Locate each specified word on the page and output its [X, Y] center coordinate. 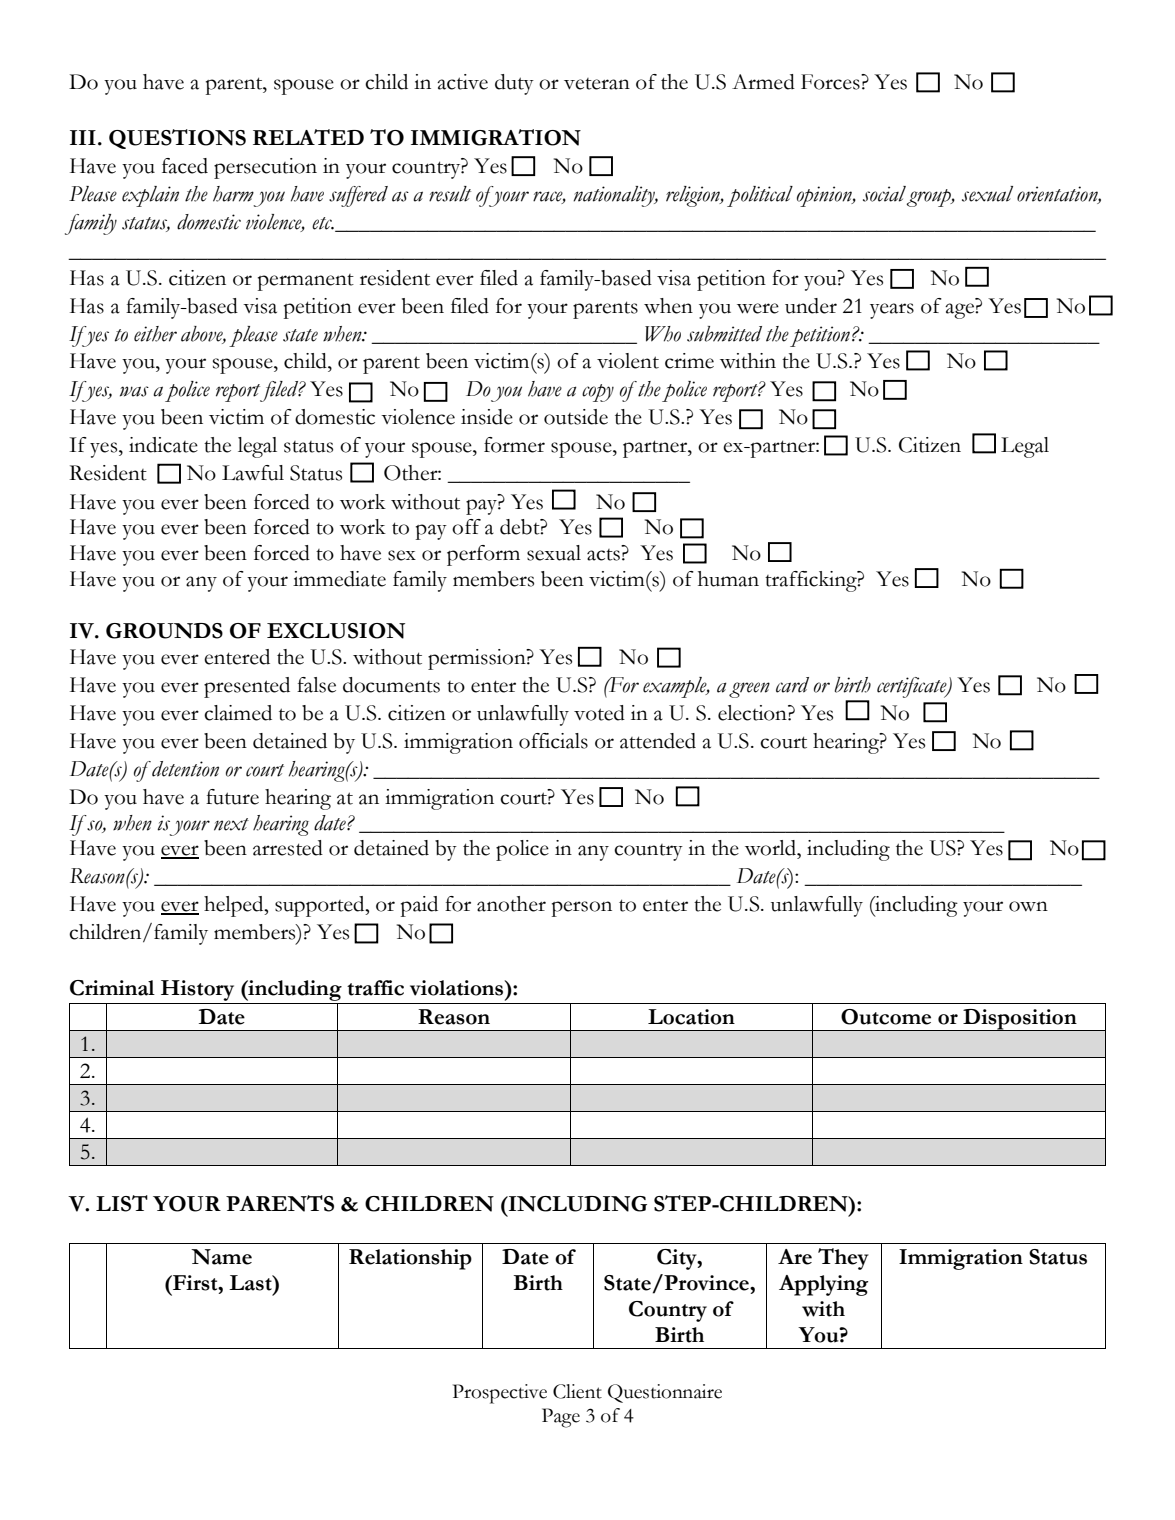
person [582, 909]
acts [603, 555]
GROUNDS [164, 631]
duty [514, 84]
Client [577, 1391]
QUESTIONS [177, 139]
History [197, 990]
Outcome [886, 1017]
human [728, 579]
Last [251, 1283]
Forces [831, 82]
